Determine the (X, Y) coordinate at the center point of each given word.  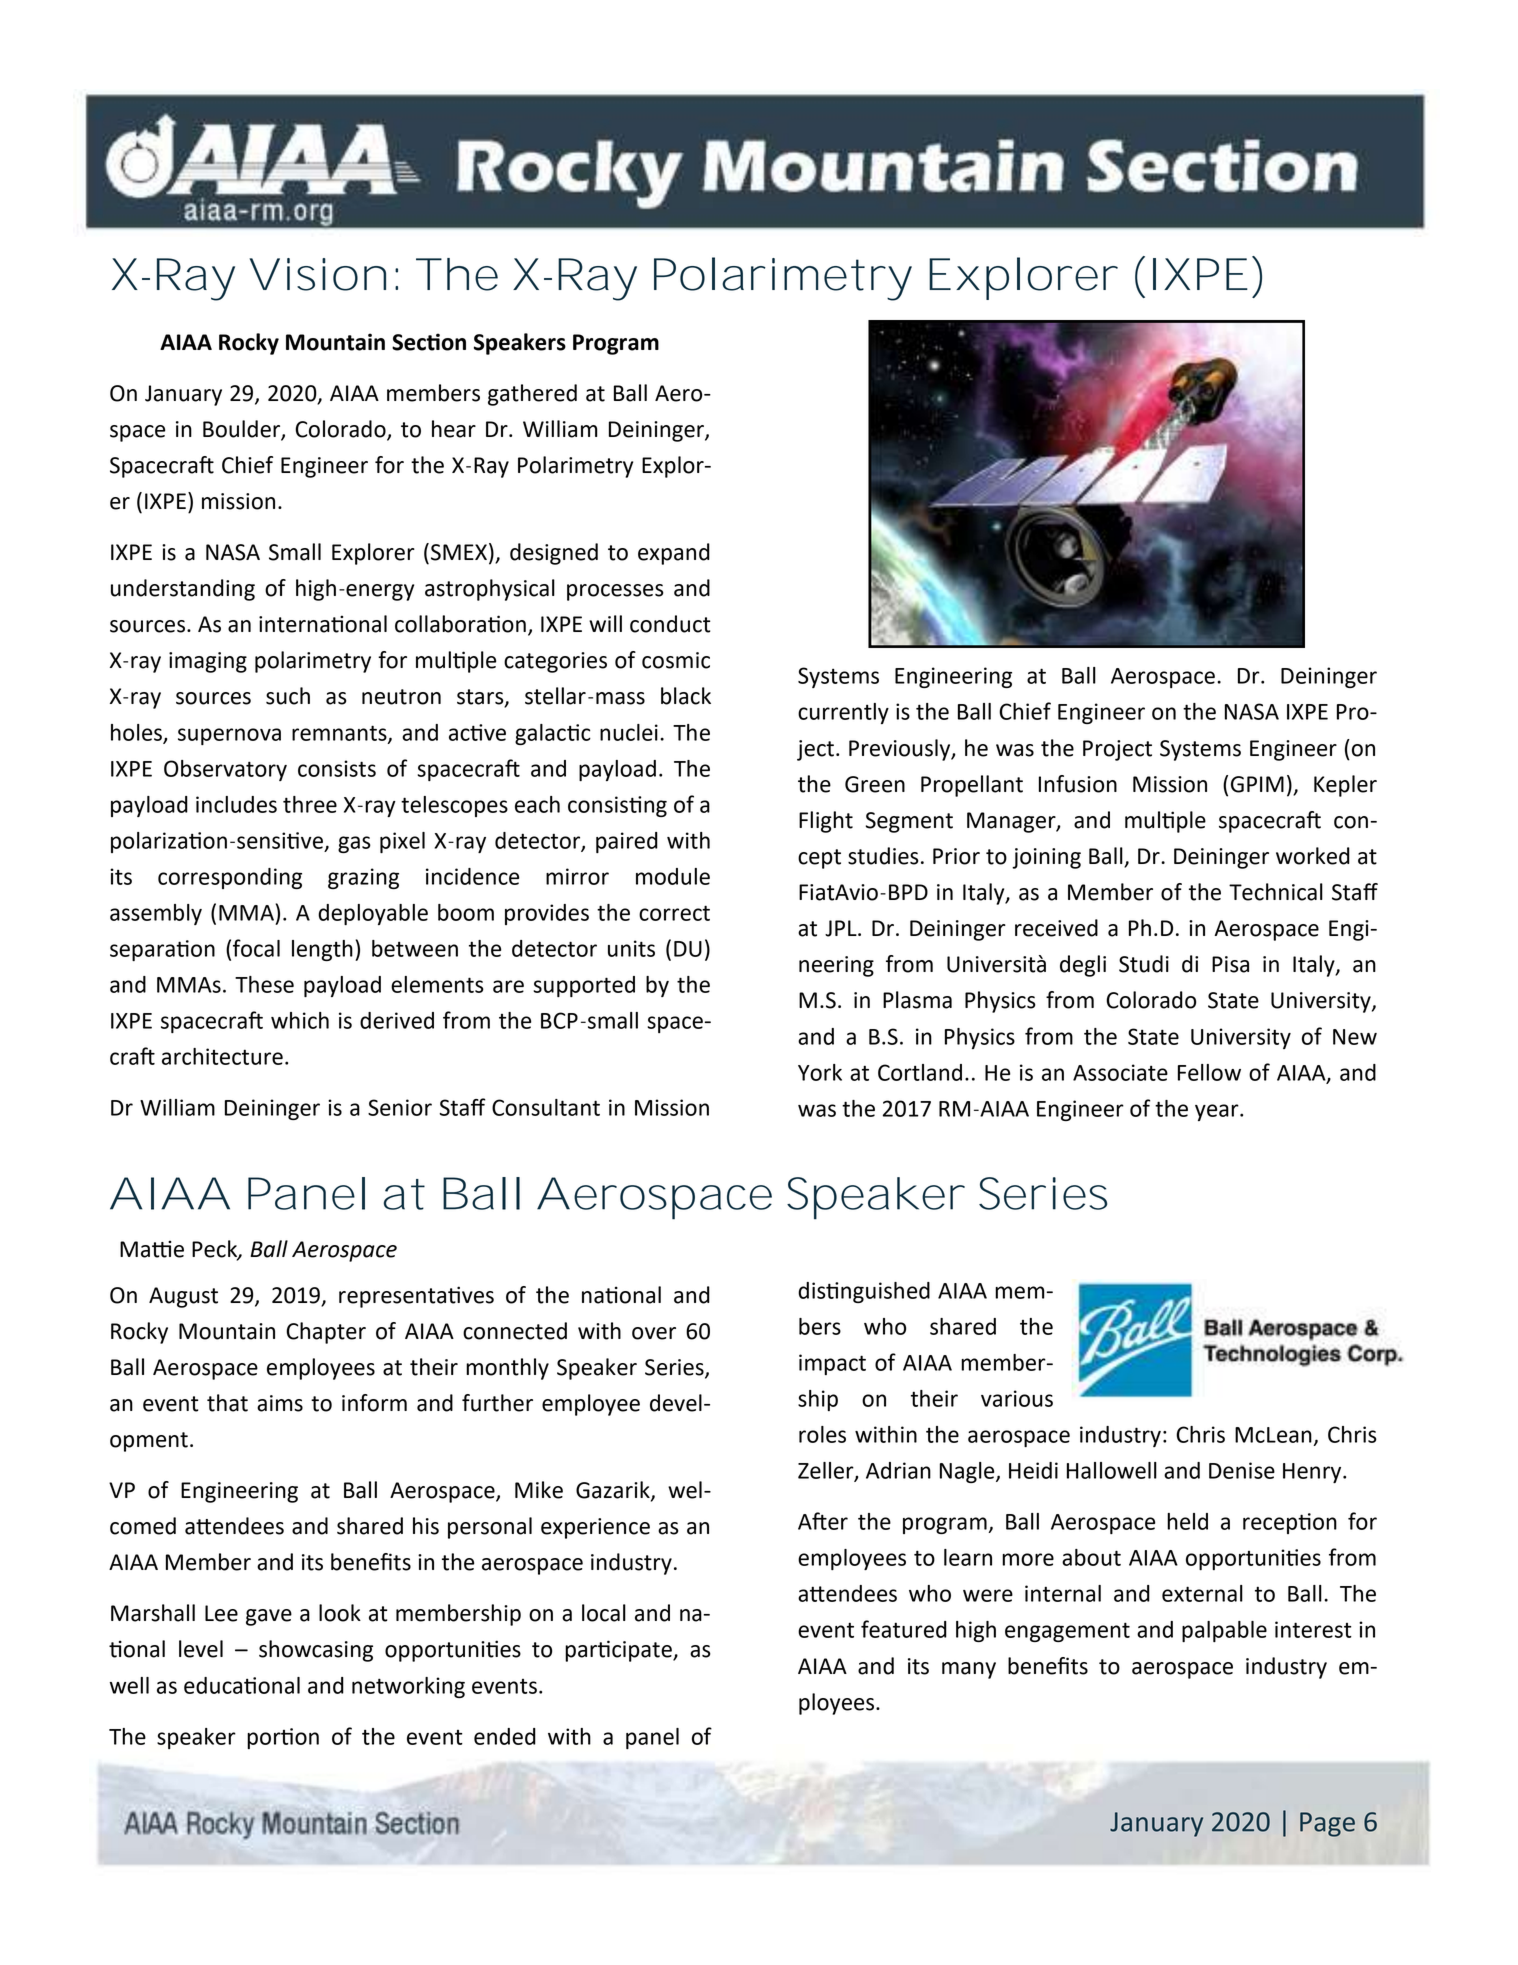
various (1017, 1398)
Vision (313, 274)
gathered (532, 395)
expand (674, 554)
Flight (826, 822)
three (310, 804)
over (654, 1333)
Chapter (326, 1333)
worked (1313, 856)
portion (283, 1738)
